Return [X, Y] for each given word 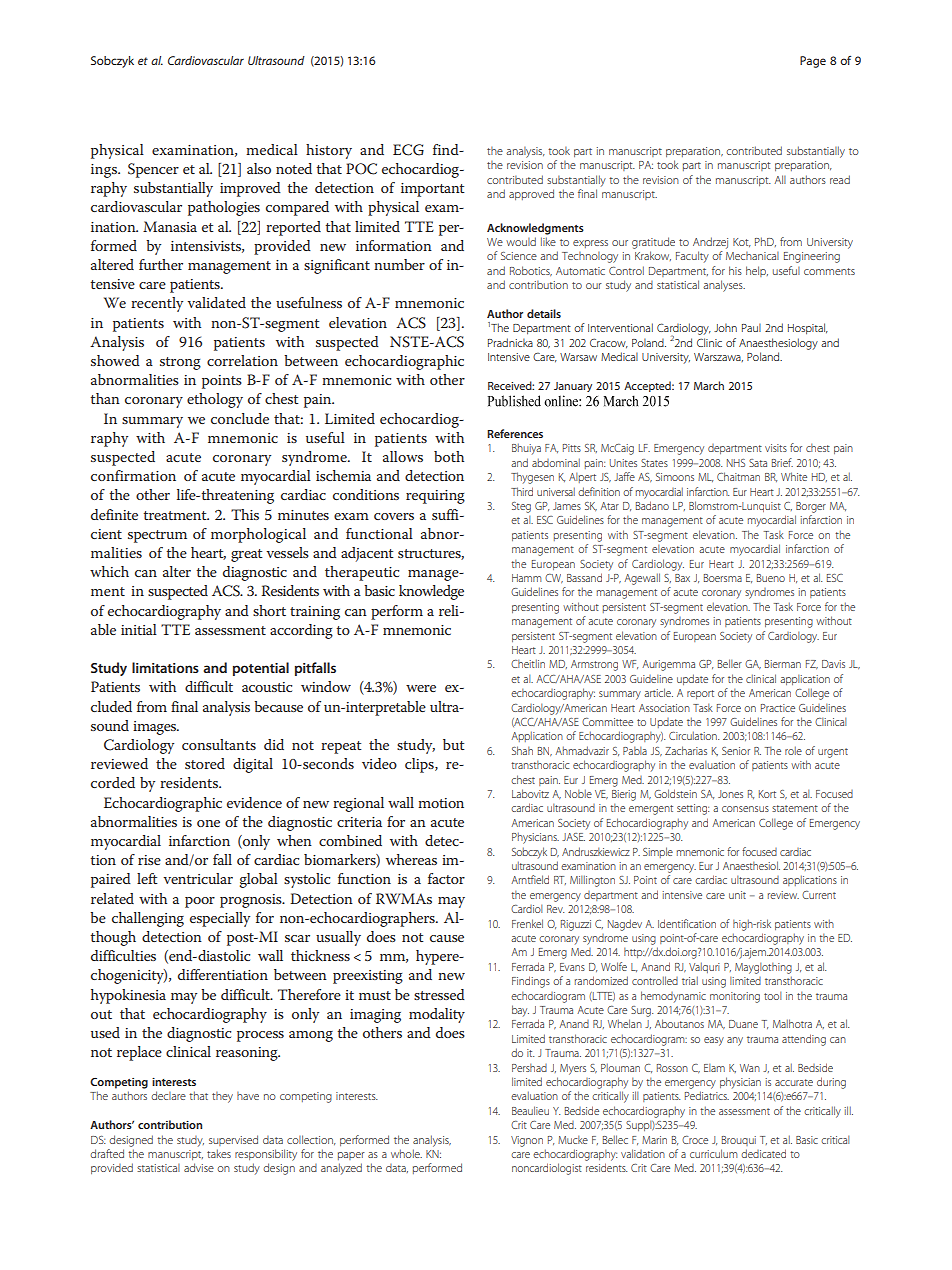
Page [813, 62]
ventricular [198, 878]
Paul [751, 327]
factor [446, 878]
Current [819, 895]
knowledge [431, 592]
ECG [408, 150]
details [544, 313]
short [269, 610]
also [259, 168]
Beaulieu [530, 1110]
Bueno [771, 578]
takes [219, 1153]
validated [216, 302]
